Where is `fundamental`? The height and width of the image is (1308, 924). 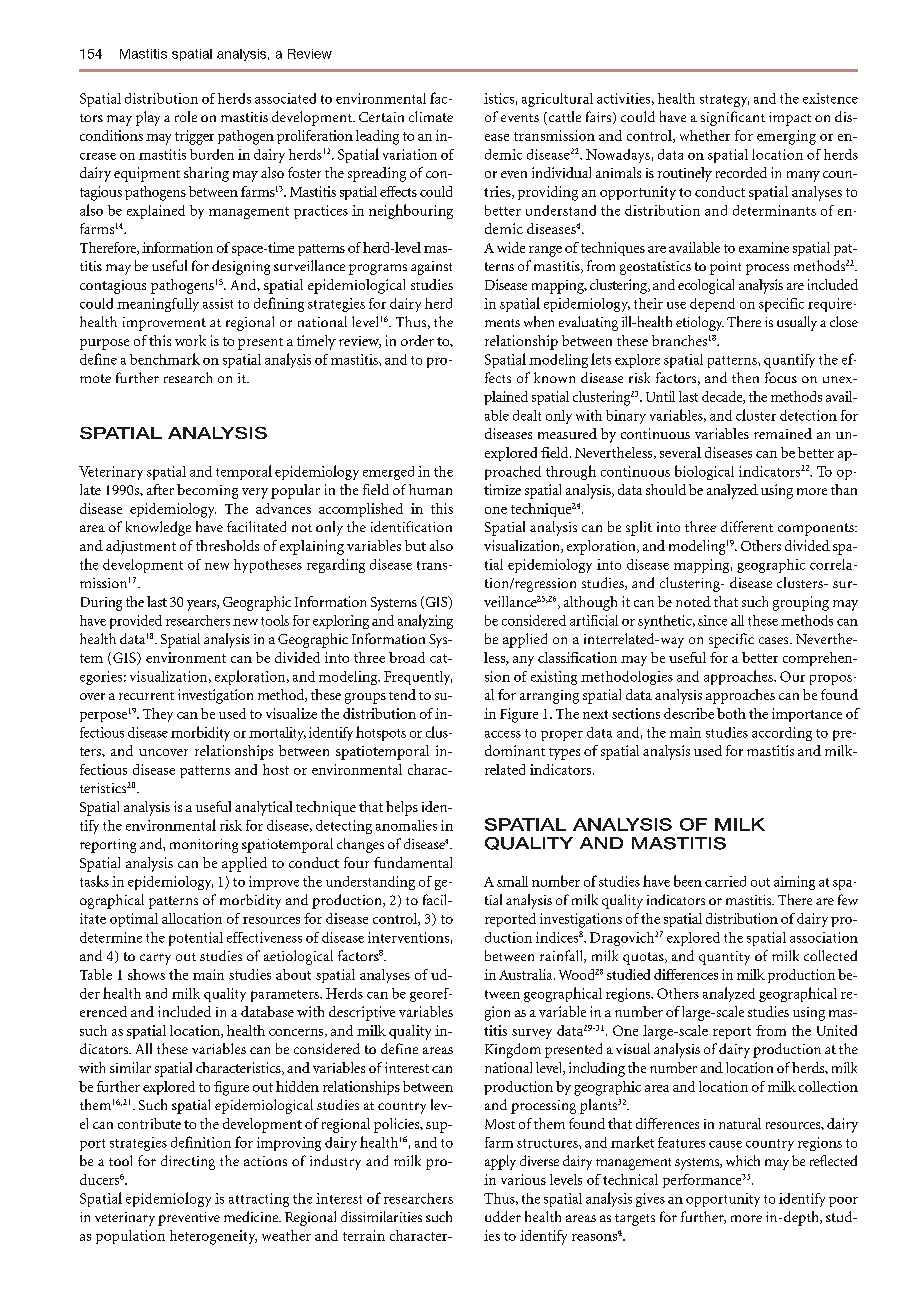 fundamental is located at coordinates (413, 862).
